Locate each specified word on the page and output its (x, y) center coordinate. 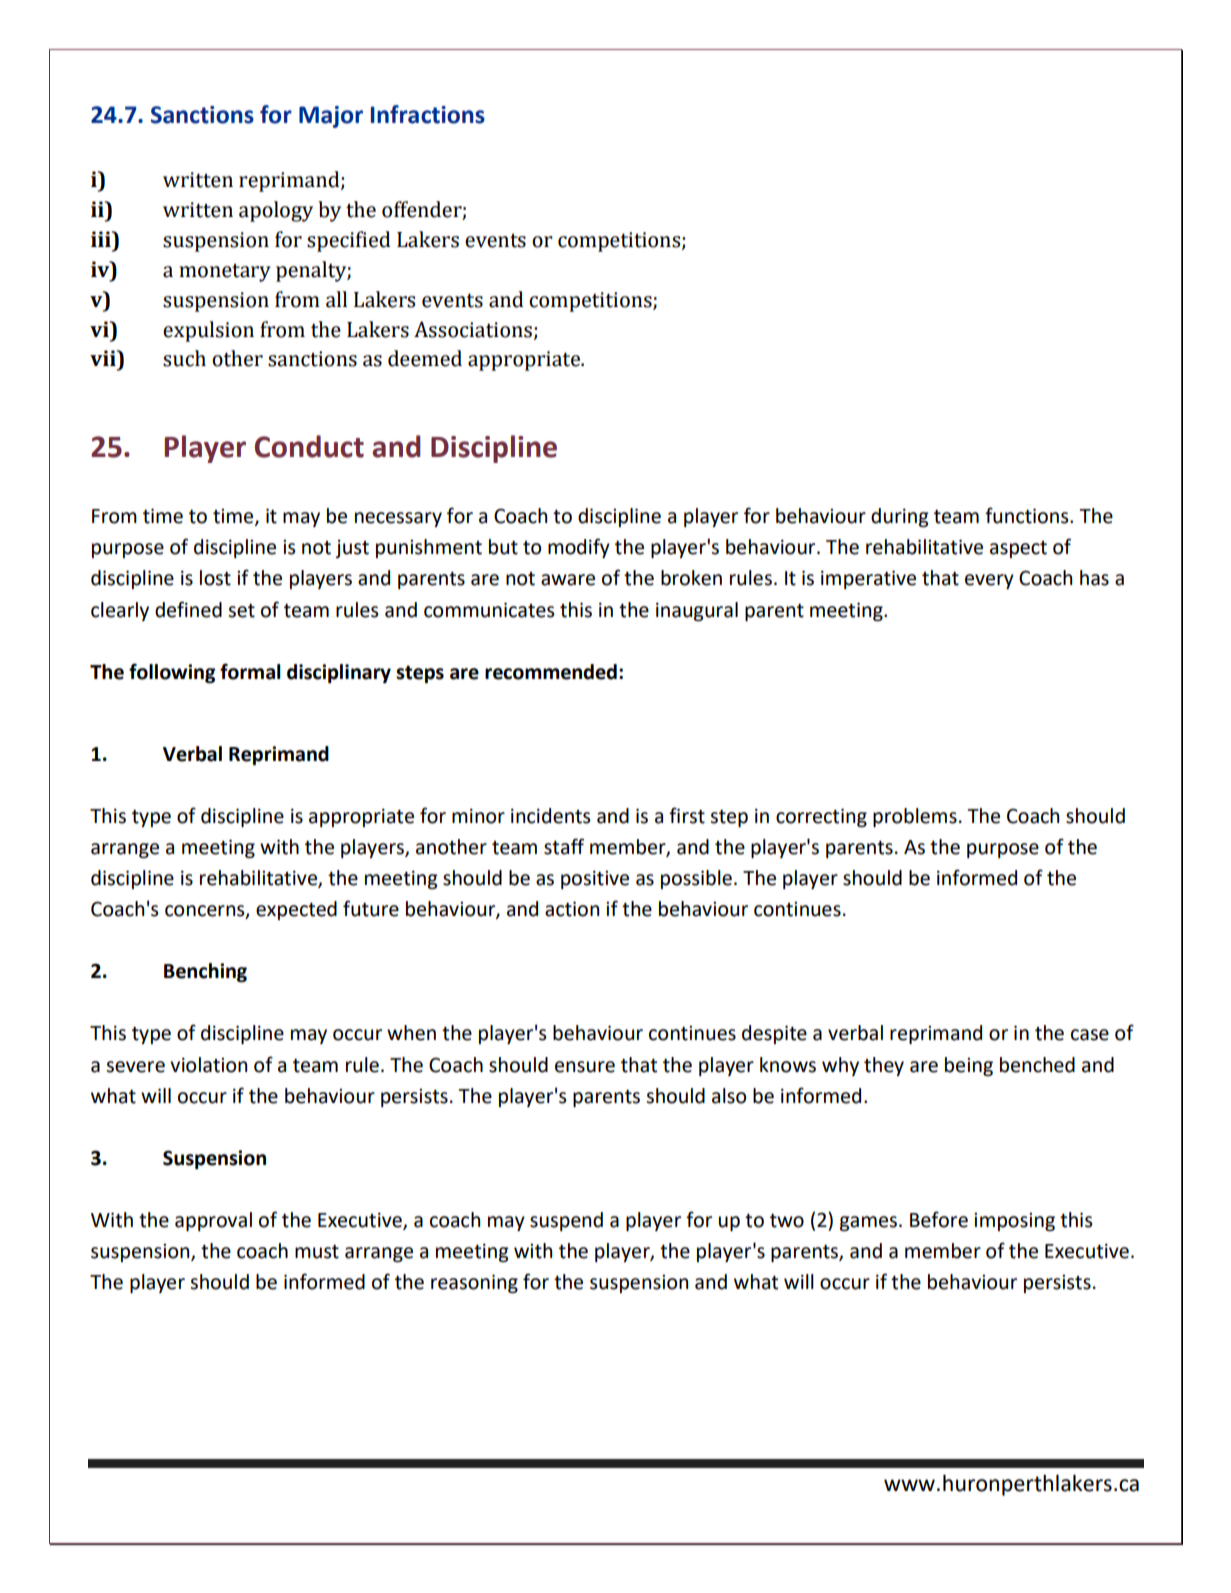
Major (331, 117)
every (989, 581)
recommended (551, 672)
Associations (473, 329)
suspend (566, 1221)
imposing (1014, 1222)
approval (213, 1221)
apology (276, 211)
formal (250, 671)
